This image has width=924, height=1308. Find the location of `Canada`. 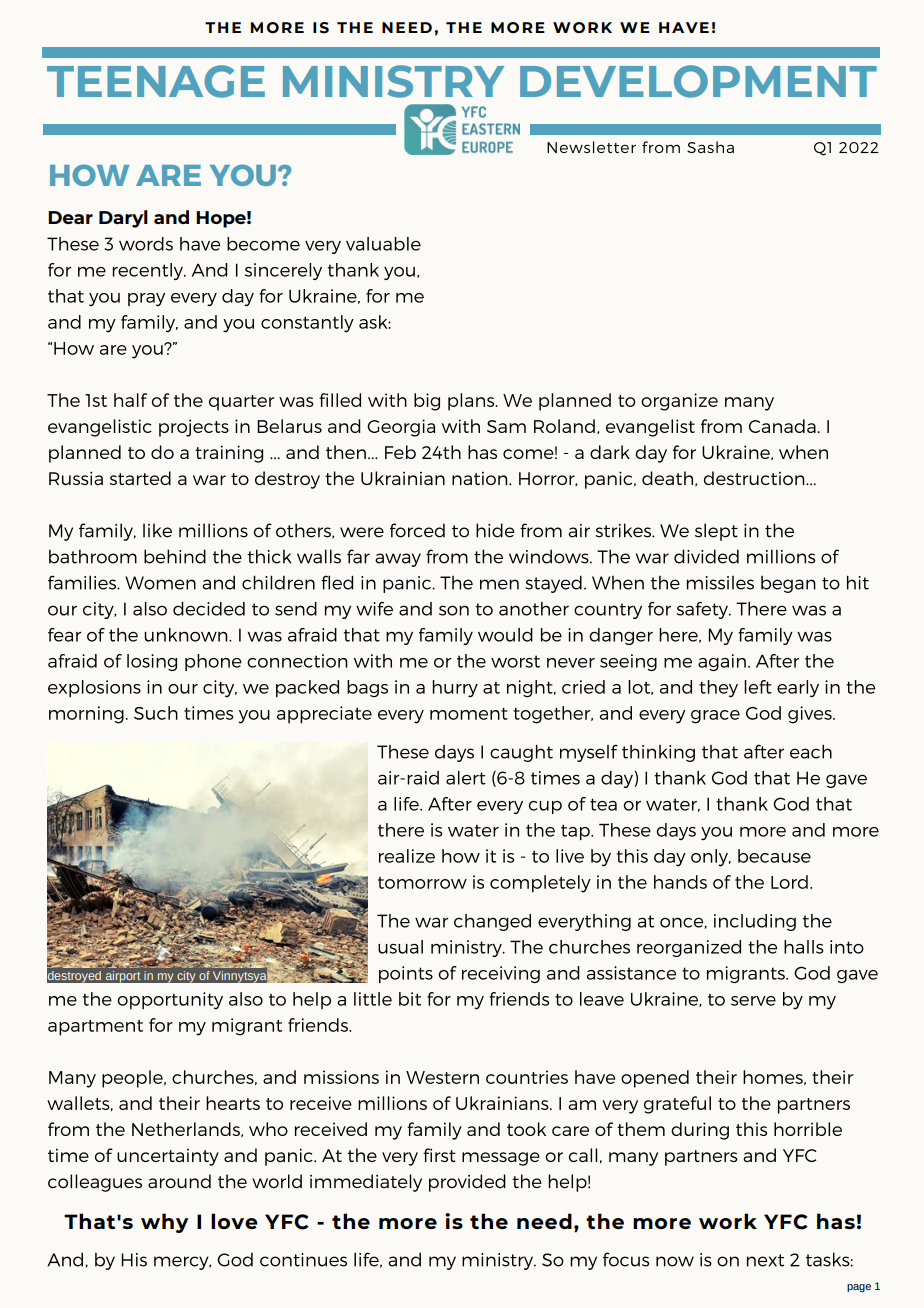

Canada is located at coordinates (782, 426).
